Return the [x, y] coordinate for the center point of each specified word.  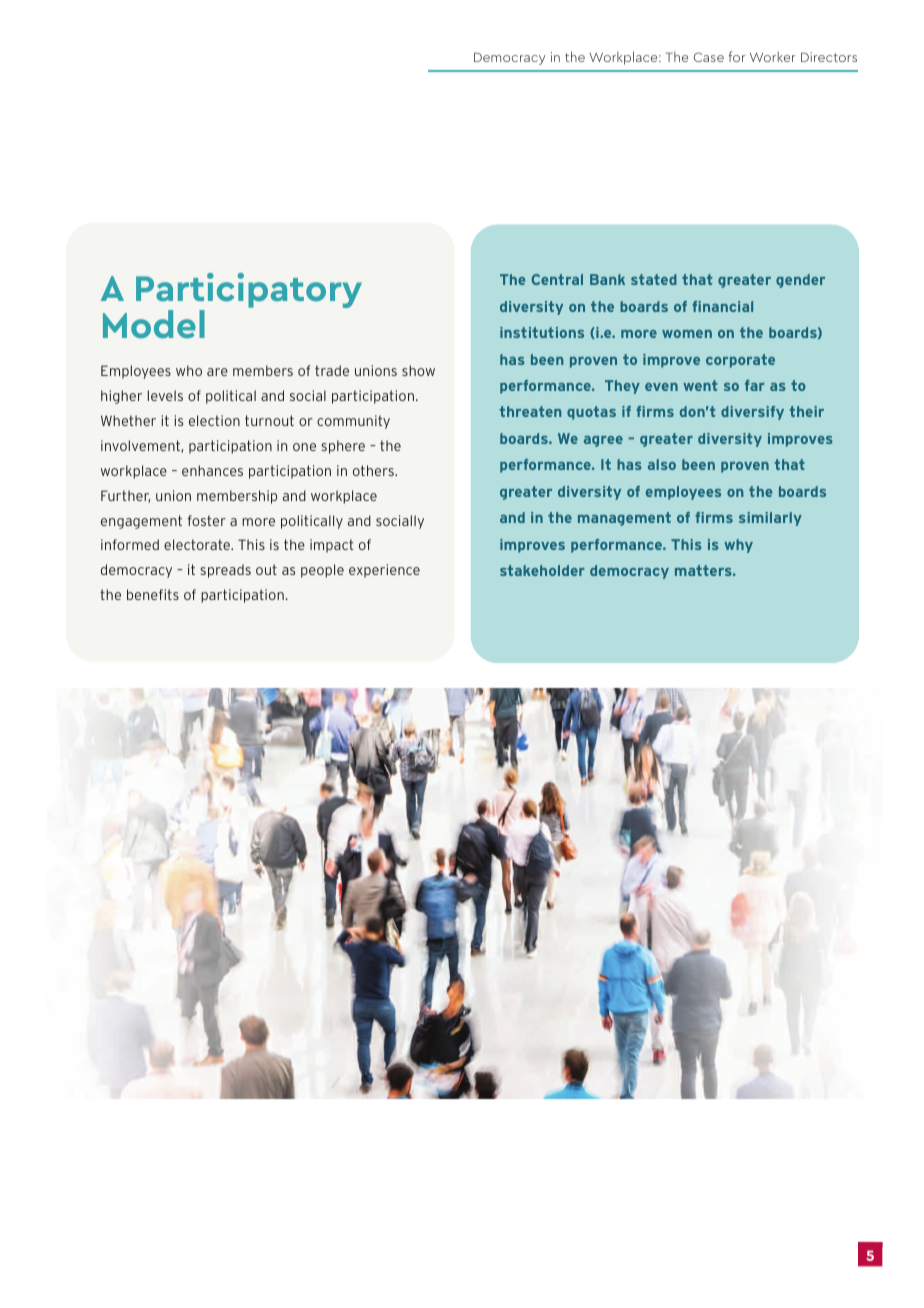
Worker [773, 56]
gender [800, 281]
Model [154, 324]
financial [722, 306]
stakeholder [542, 570]
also [662, 464]
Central [557, 279]
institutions [542, 332]
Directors [829, 57]
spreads [225, 571]
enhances [212, 470]
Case [709, 57]
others [374, 470]
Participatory [249, 292]
